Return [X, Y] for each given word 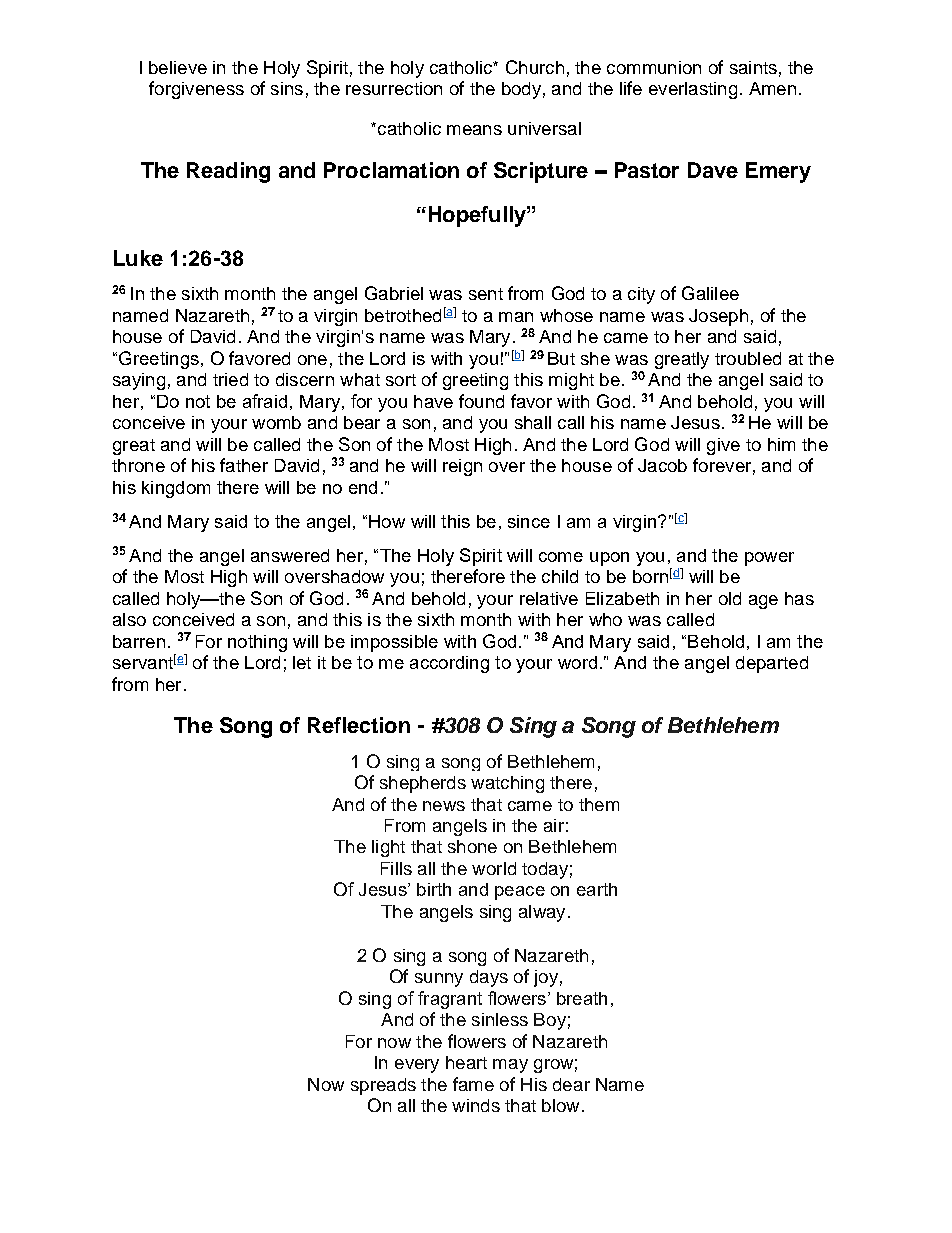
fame [473, 1084]
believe [178, 67]
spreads [383, 1086]
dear [571, 1084]
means [474, 130]
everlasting [693, 90]
